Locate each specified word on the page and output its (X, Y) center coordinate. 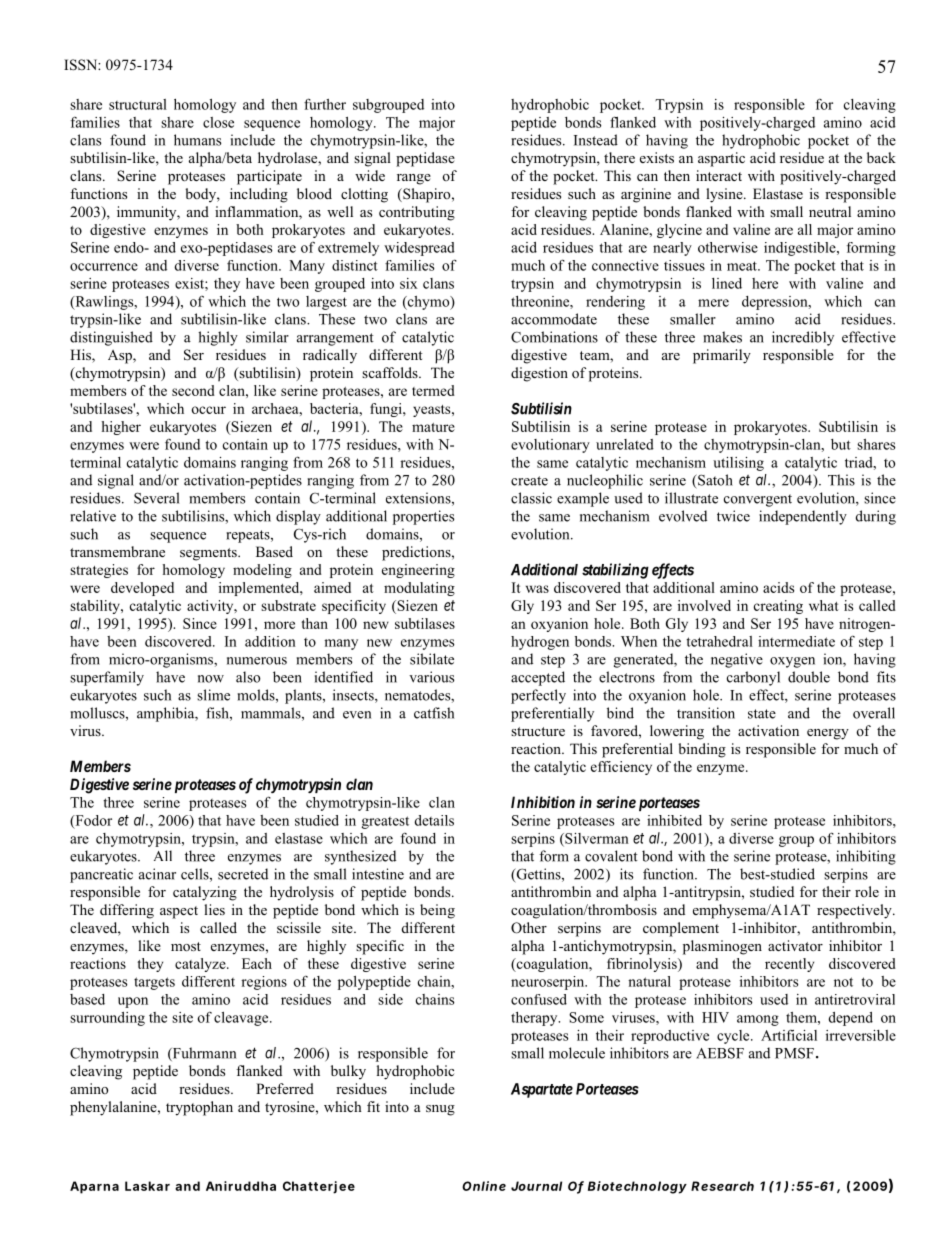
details (434, 820)
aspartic (721, 159)
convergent (758, 500)
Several (156, 498)
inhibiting (866, 857)
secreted (243, 874)
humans (197, 140)
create (529, 481)
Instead (596, 140)
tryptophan (199, 1108)
